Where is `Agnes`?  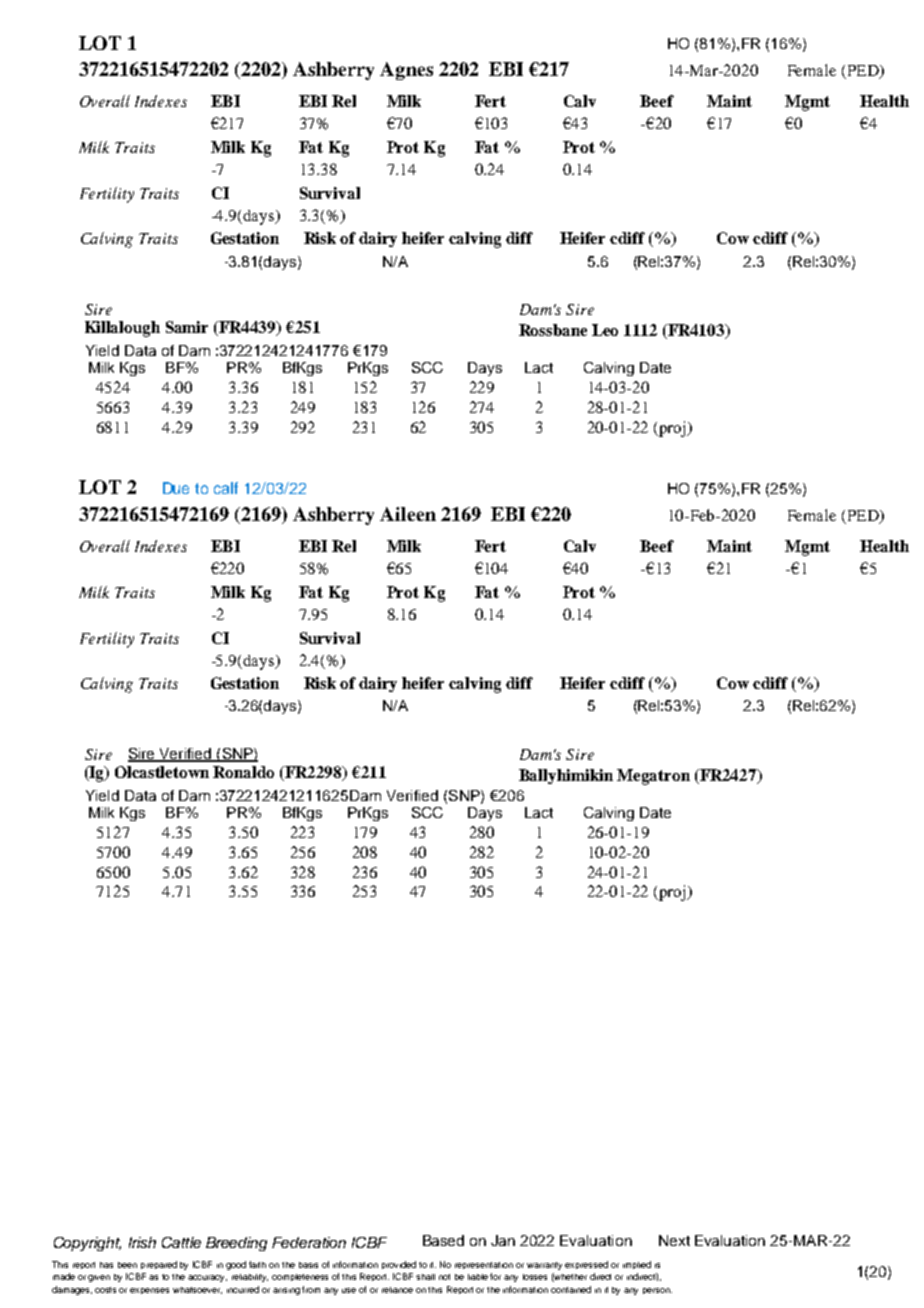
Agnes is located at coordinates (406, 71).
